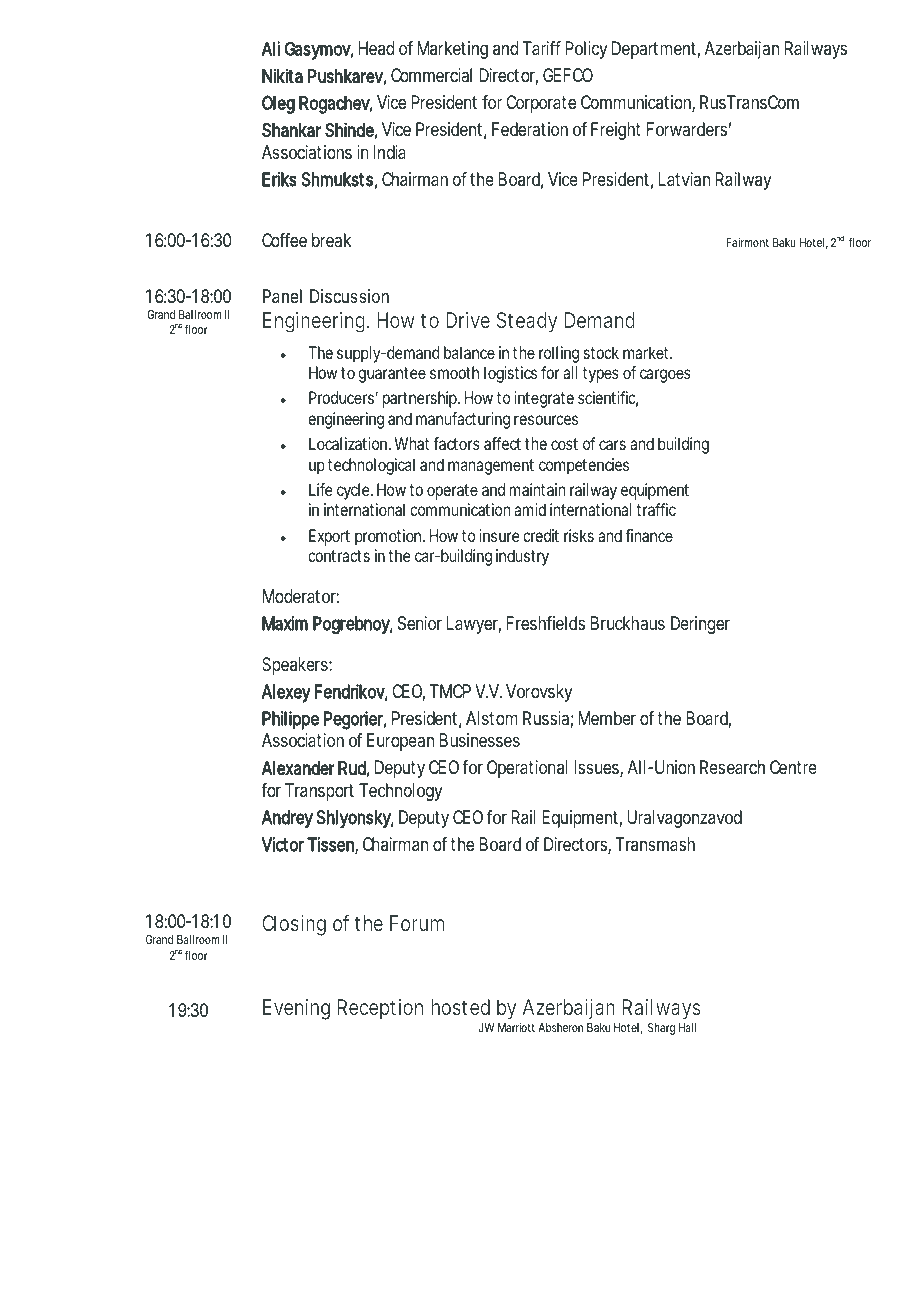 The height and width of the page is (1308, 924). I want to click on Reception, so click(380, 1009).
